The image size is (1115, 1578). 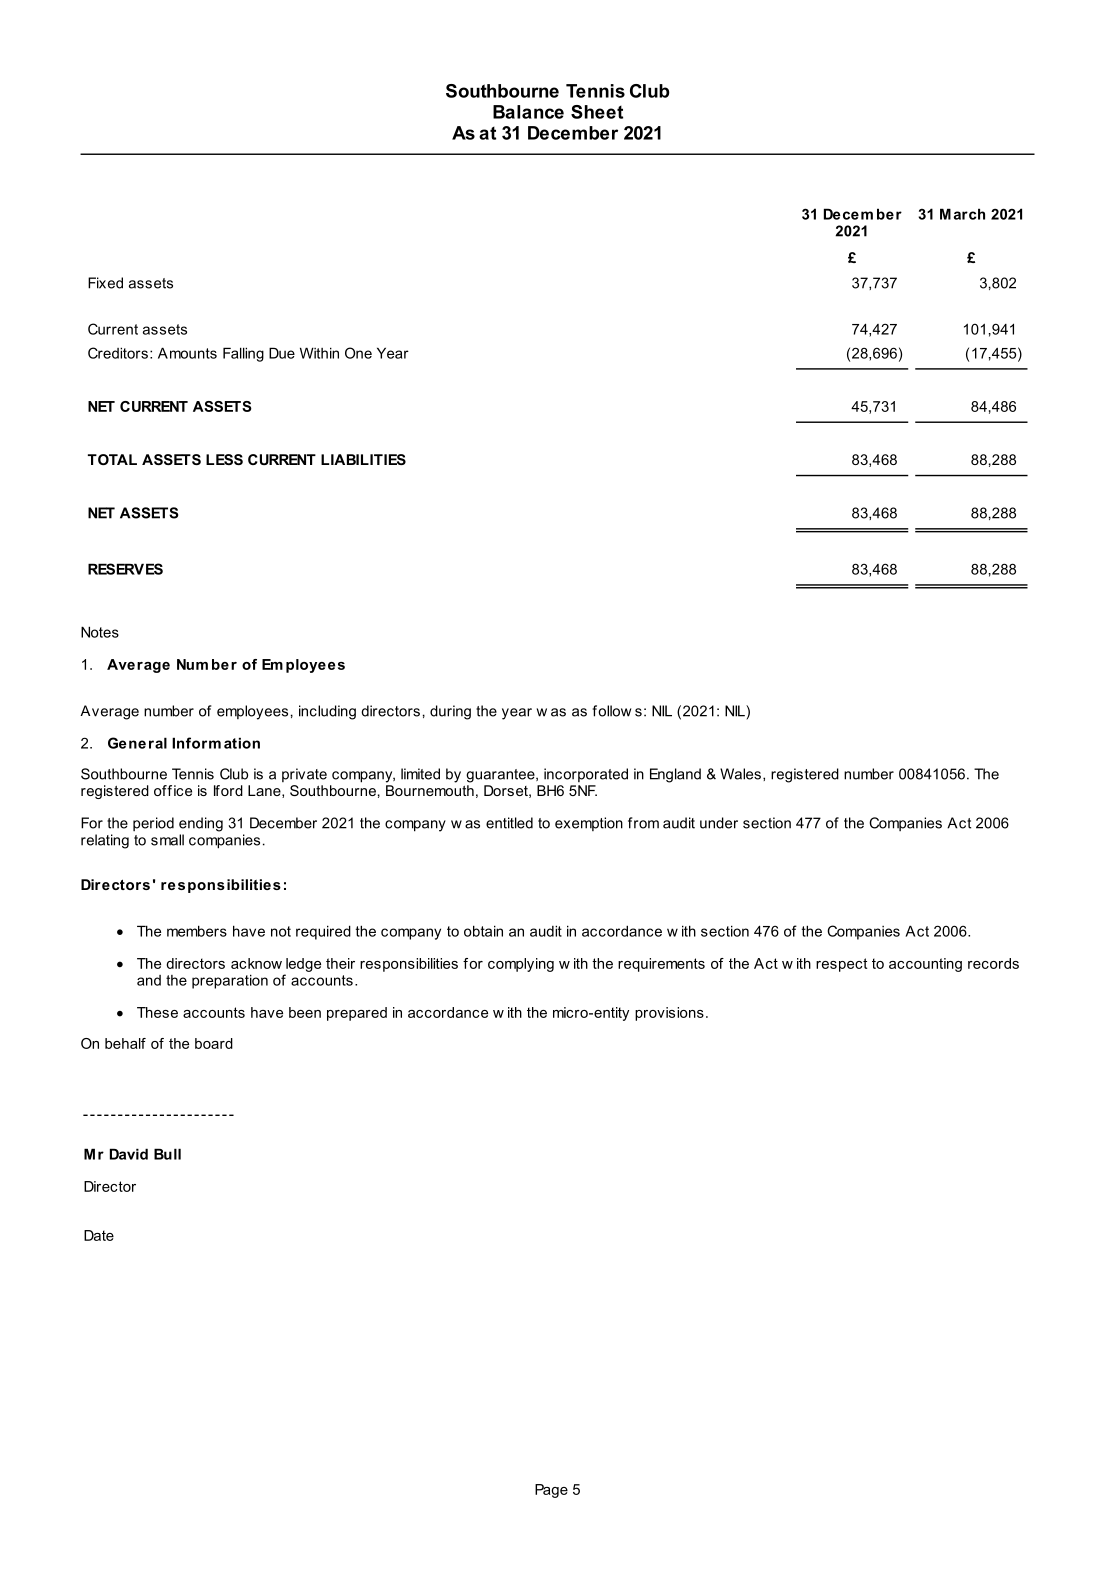 I want to click on RESERVES, so click(x=125, y=569).
